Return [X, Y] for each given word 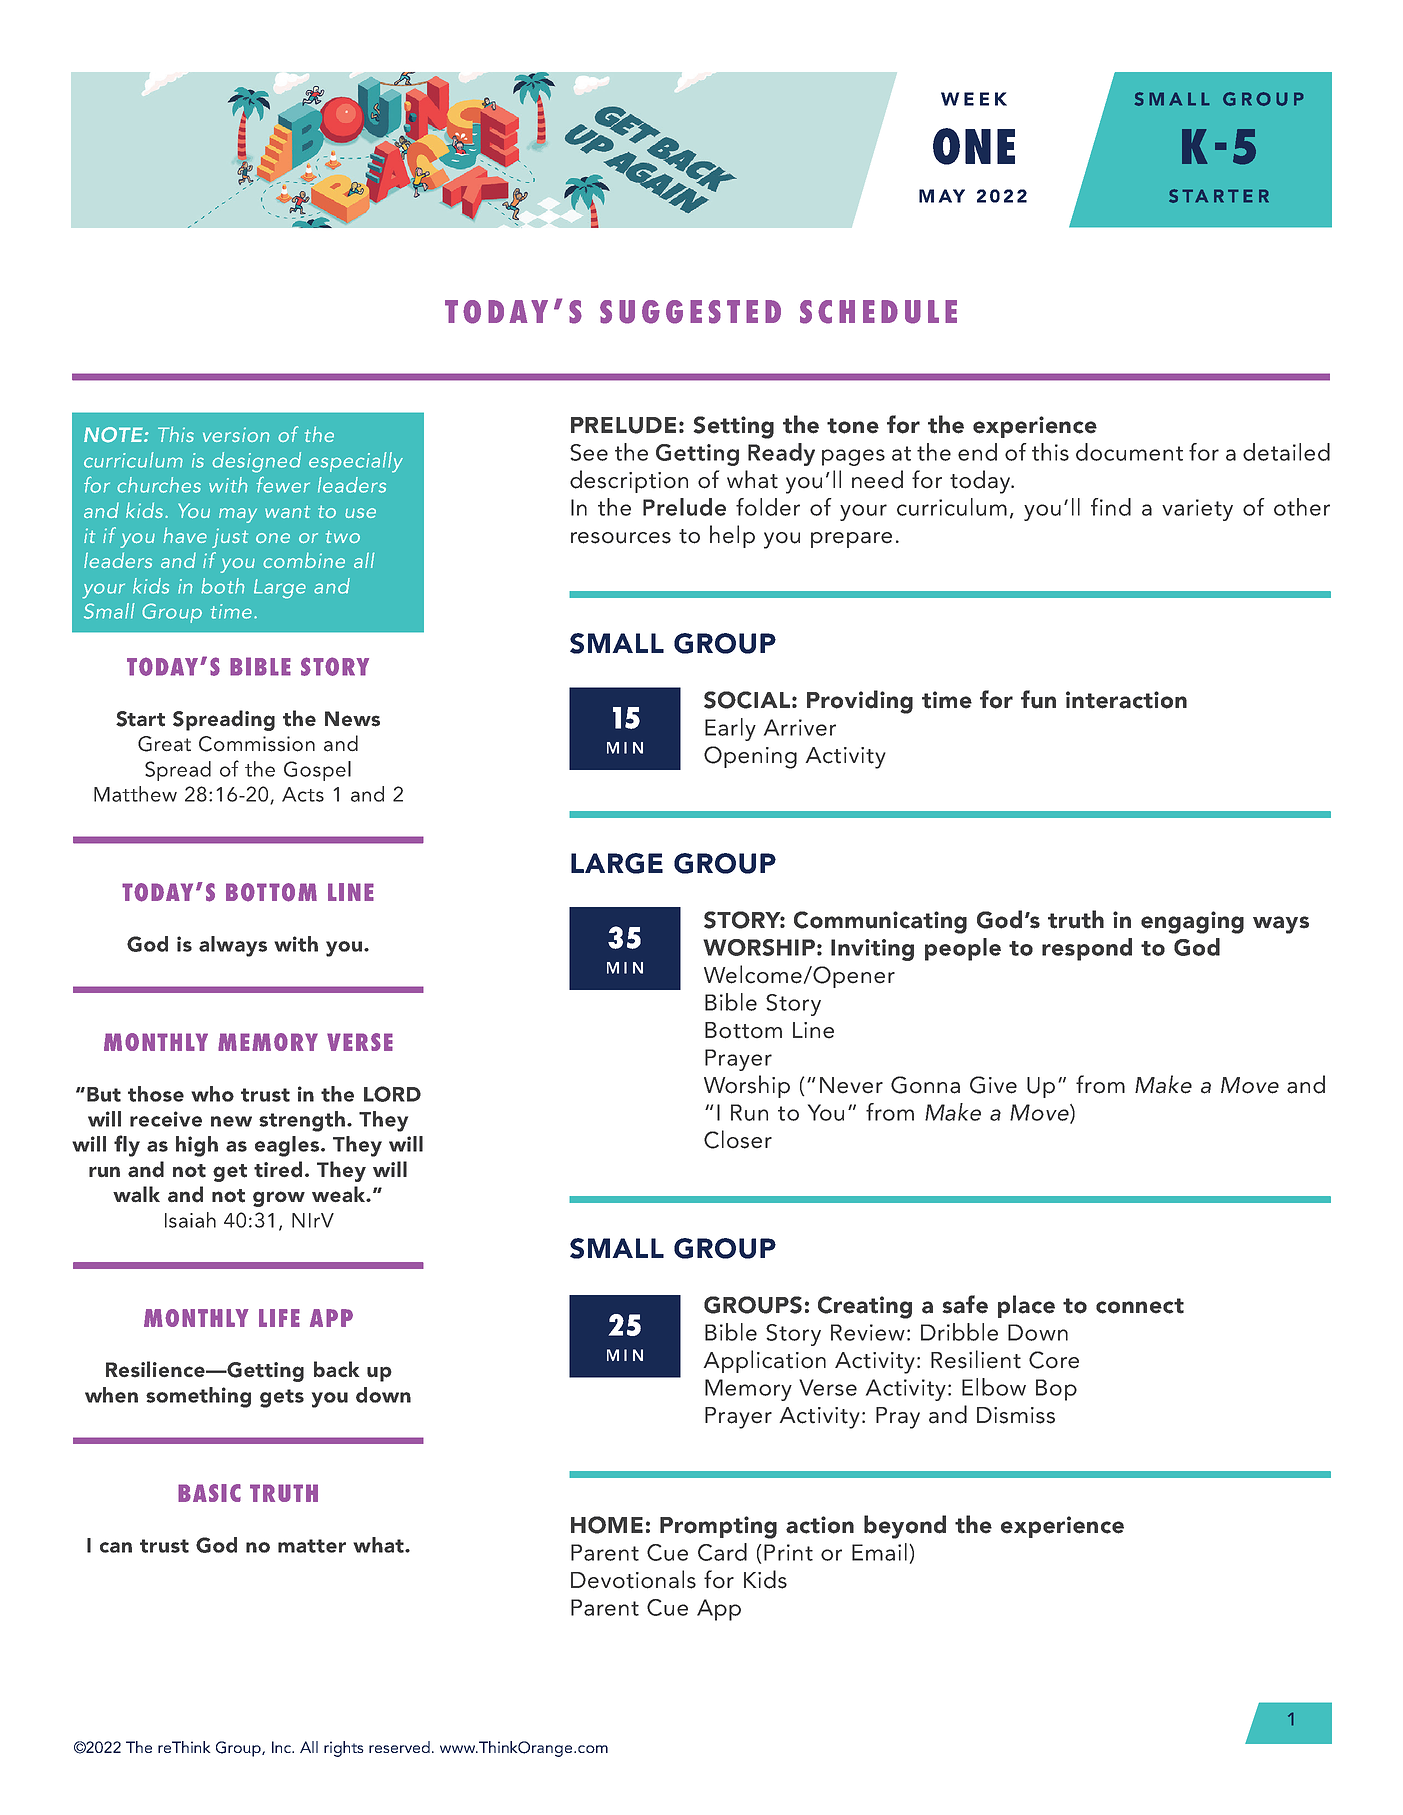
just [230, 538]
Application [764, 1361]
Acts [303, 794]
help [732, 536]
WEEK [974, 99]
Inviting [872, 950]
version [236, 434]
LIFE [279, 1318]
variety [1197, 510]
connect [1140, 1306]
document [1129, 452]
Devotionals [633, 1579]
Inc [283, 1747]
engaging [1192, 922]
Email [879, 1552]
